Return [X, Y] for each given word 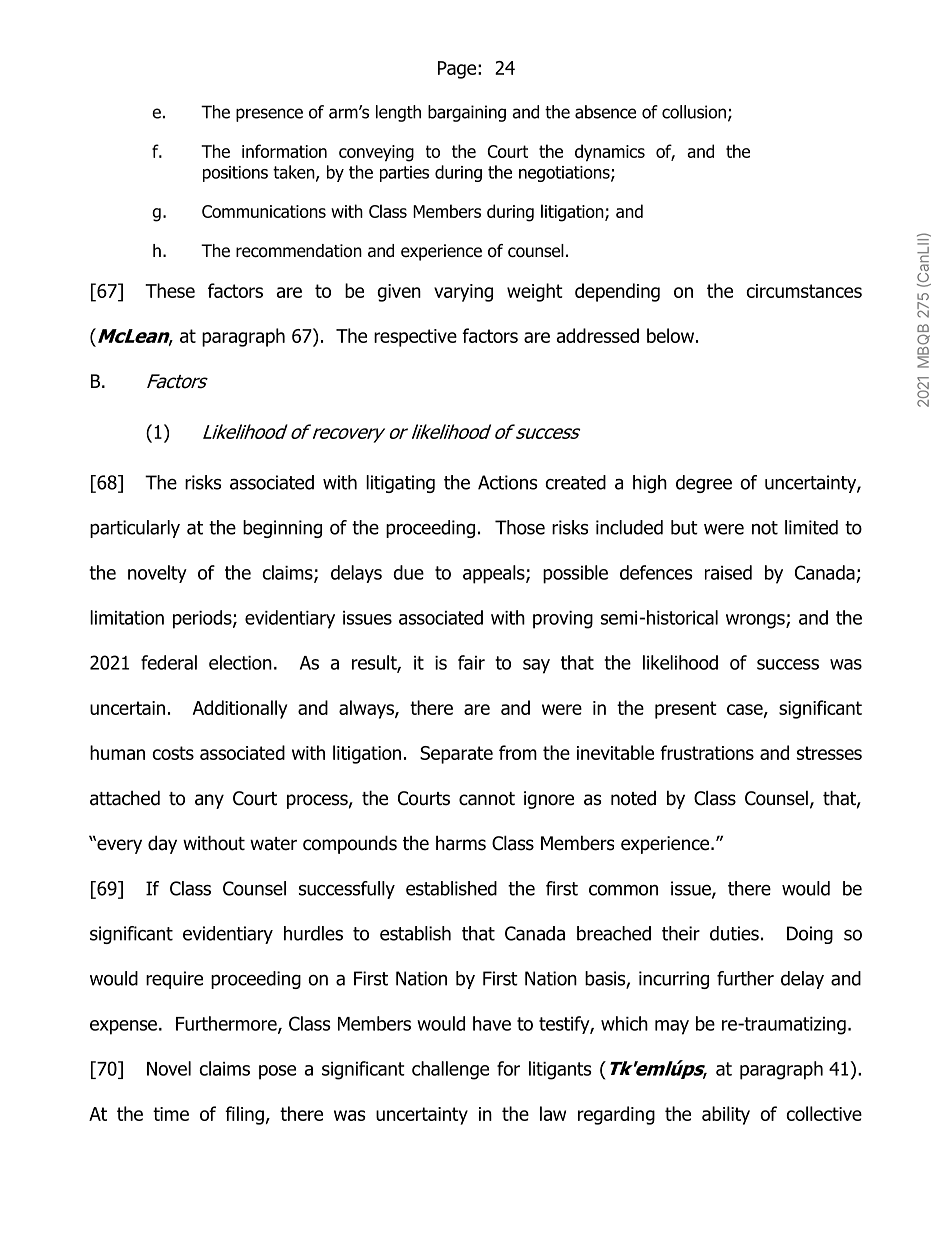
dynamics [610, 153]
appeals [495, 574]
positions [235, 174]
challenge [450, 1070]
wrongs [756, 621]
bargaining [467, 113]
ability [726, 1115]
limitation [127, 617]
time [171, 1114]
